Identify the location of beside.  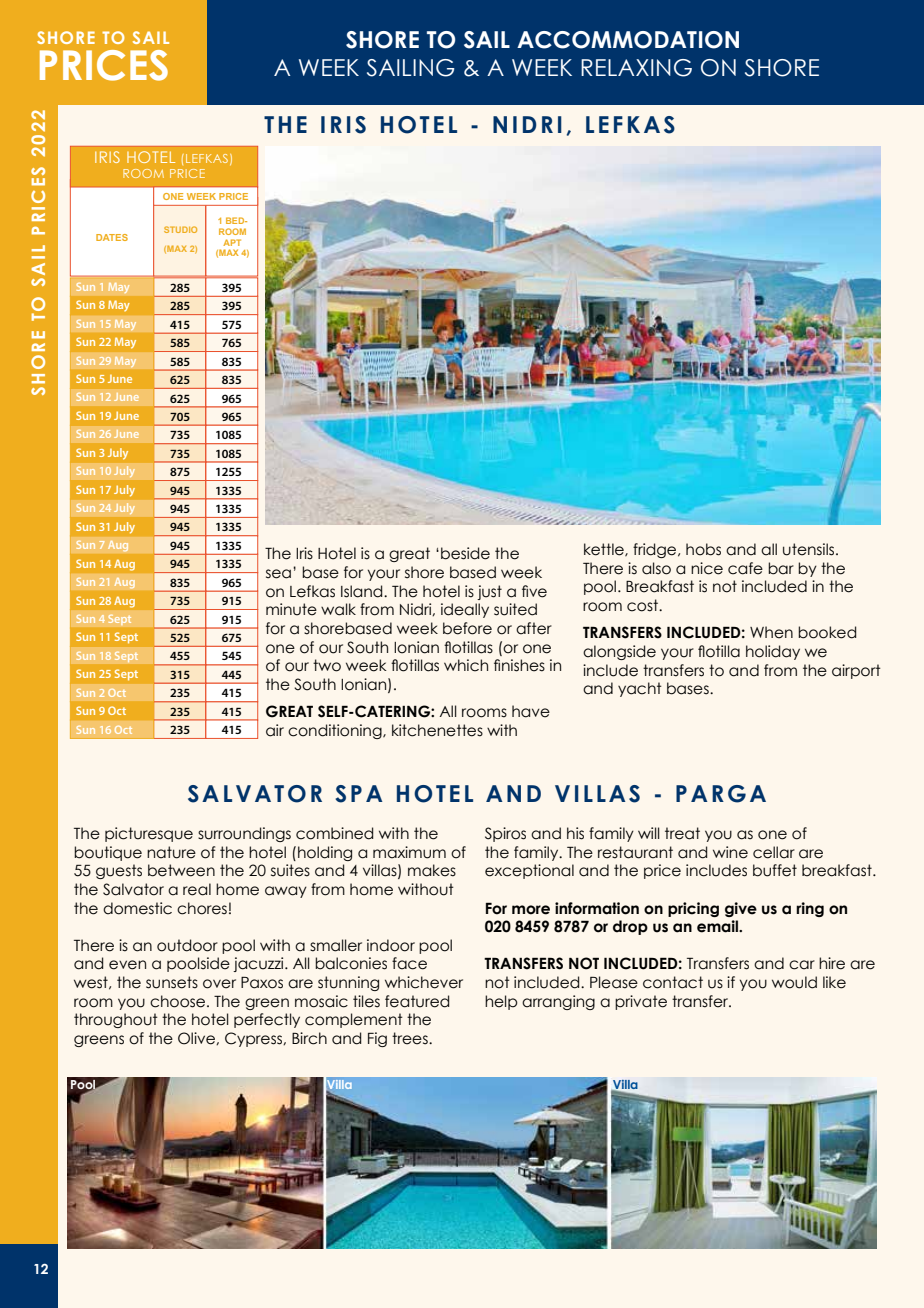
(465, 553).
